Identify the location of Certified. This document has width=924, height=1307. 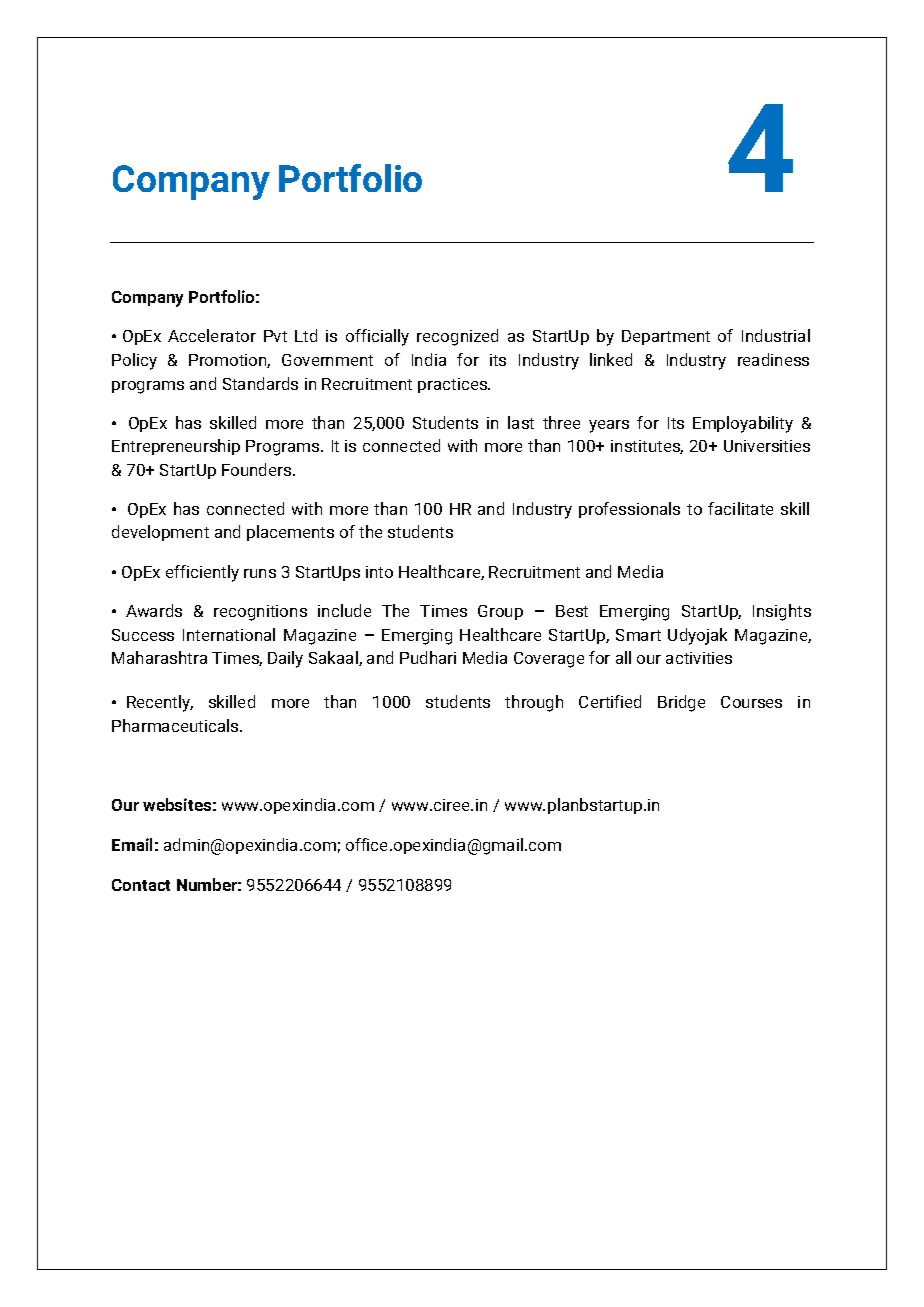
(610, 701).
